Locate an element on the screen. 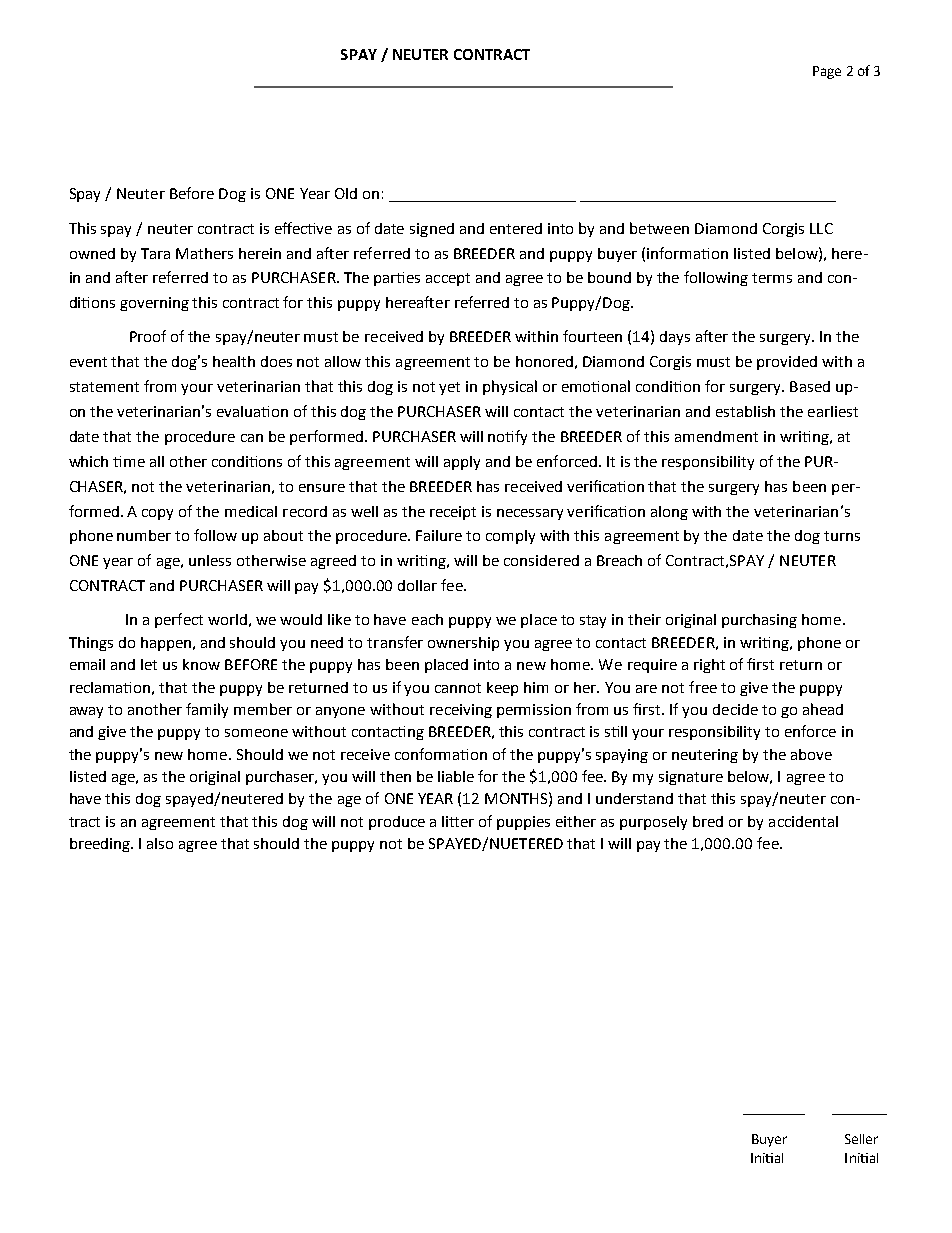  above is located at coordinates (811, 754).
